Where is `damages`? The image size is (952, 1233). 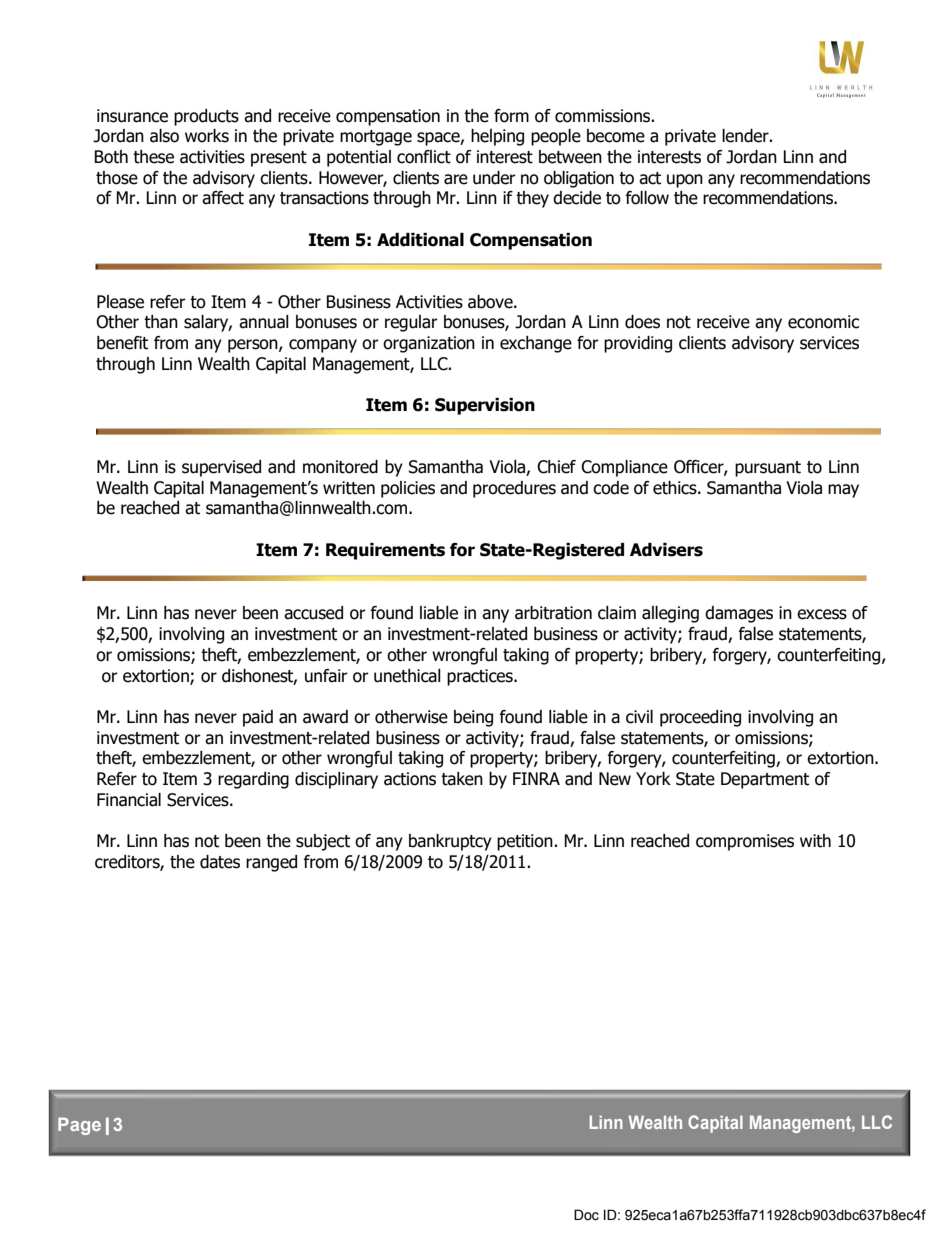 damages is located at coordinates (739, 614).
